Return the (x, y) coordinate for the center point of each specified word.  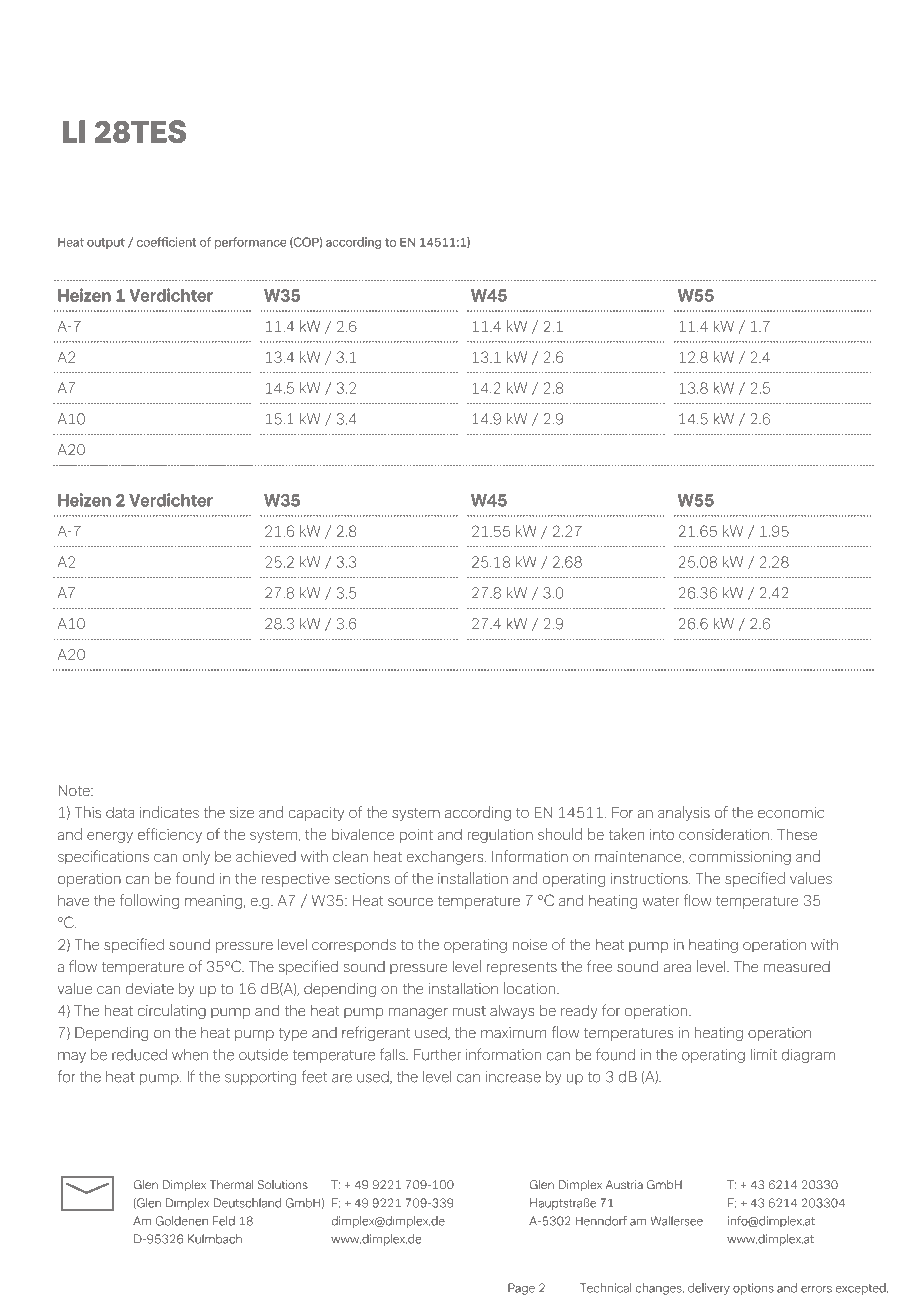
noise (530, 944)
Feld (224, 1221)
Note (75, 790)
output (106, 243)
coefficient (167, 242)
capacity (316, 813)
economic (791, 812)
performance (251, 243)
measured (797, 967)
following (149, 901)
